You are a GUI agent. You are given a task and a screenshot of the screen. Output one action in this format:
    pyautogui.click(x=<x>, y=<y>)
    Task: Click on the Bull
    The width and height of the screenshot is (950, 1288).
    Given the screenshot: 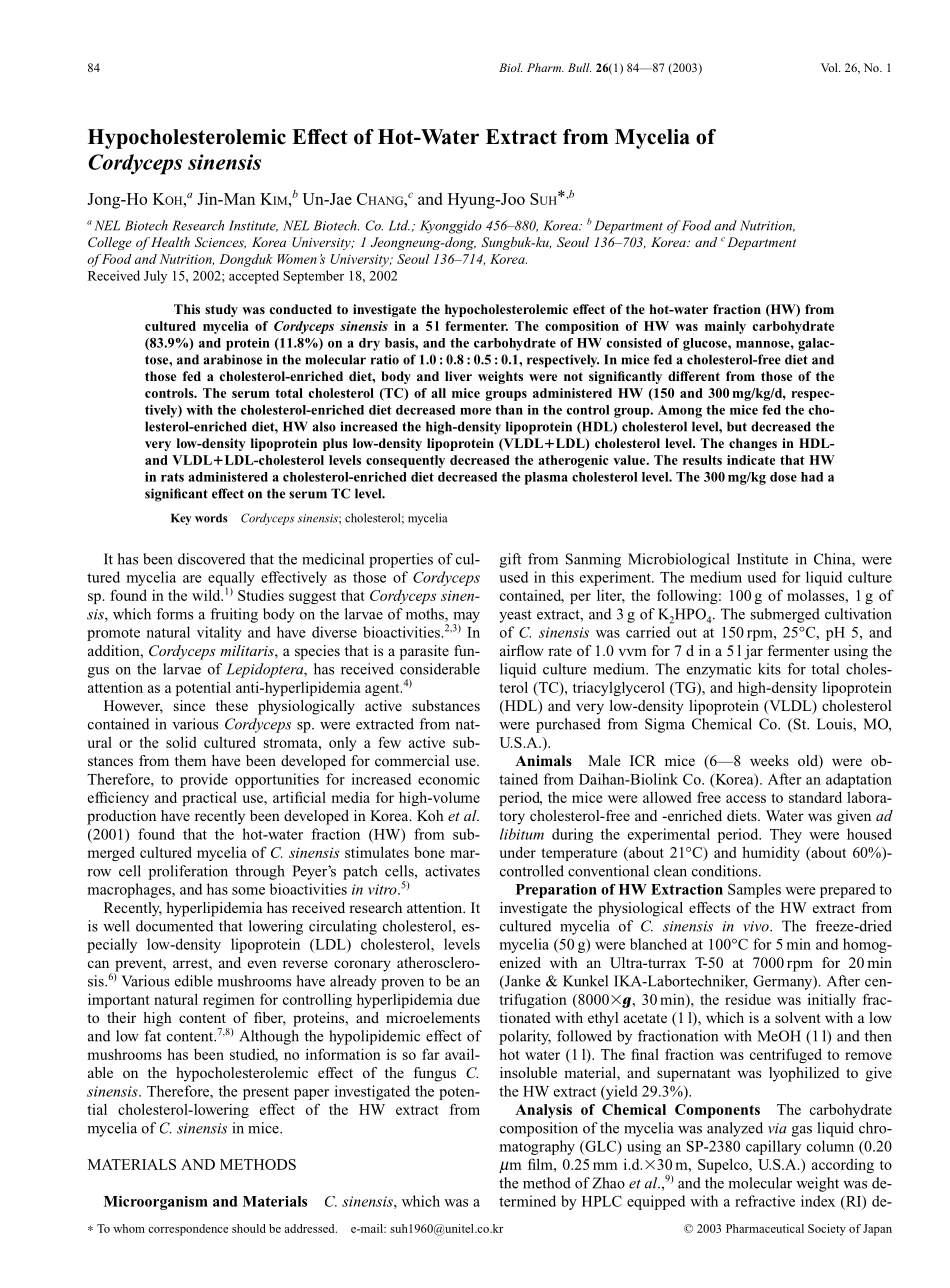 What is the action you would take?
    pyautogui.click(x=579, y=67)
